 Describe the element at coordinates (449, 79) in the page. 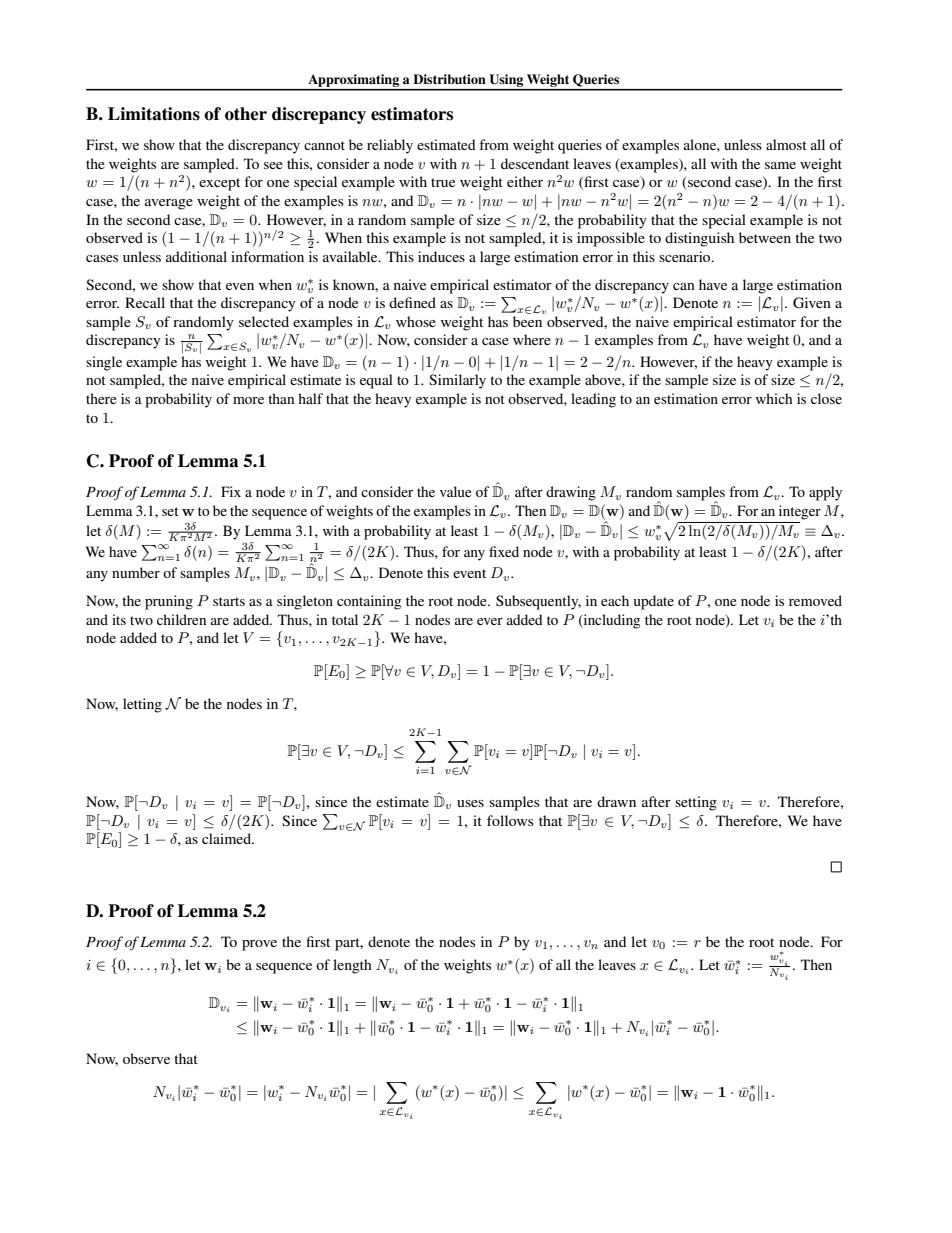

I see `Distribution` at that location.
